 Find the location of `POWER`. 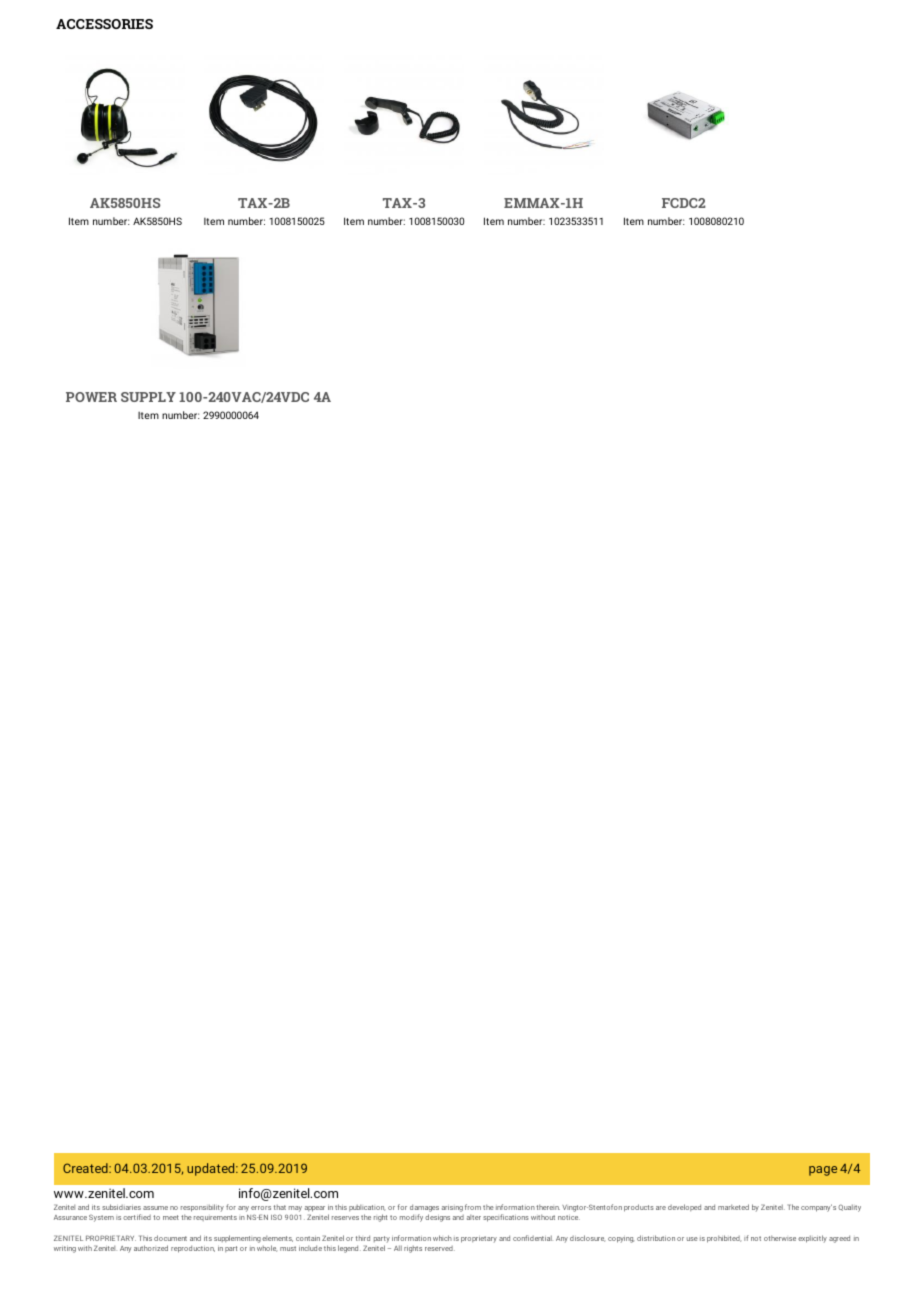

POWER is located at coordinates (91, 397).
